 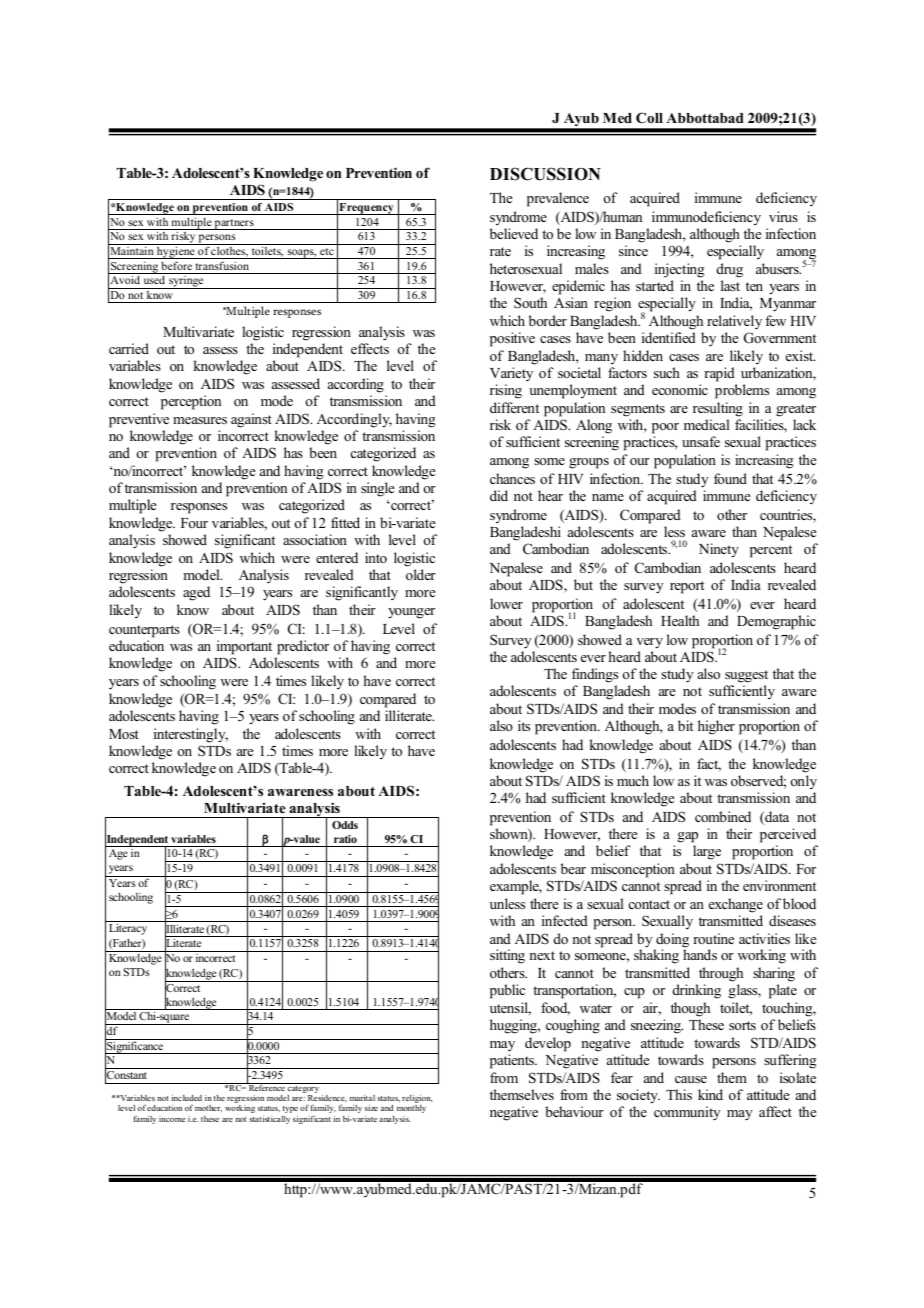 I want to click on combined, so click(x=723, y=816).
